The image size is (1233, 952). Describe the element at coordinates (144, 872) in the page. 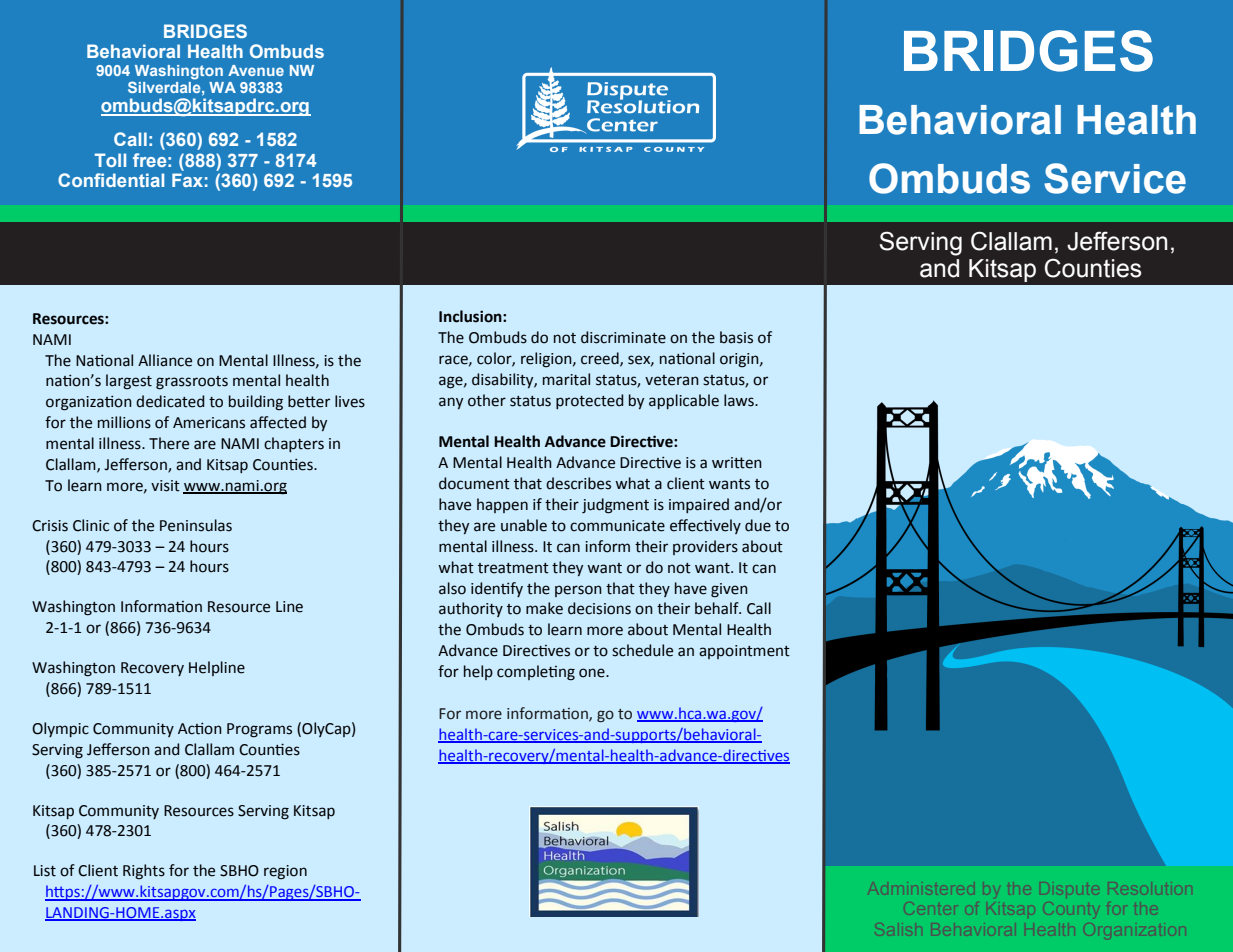

I see `Rights` at that location.
